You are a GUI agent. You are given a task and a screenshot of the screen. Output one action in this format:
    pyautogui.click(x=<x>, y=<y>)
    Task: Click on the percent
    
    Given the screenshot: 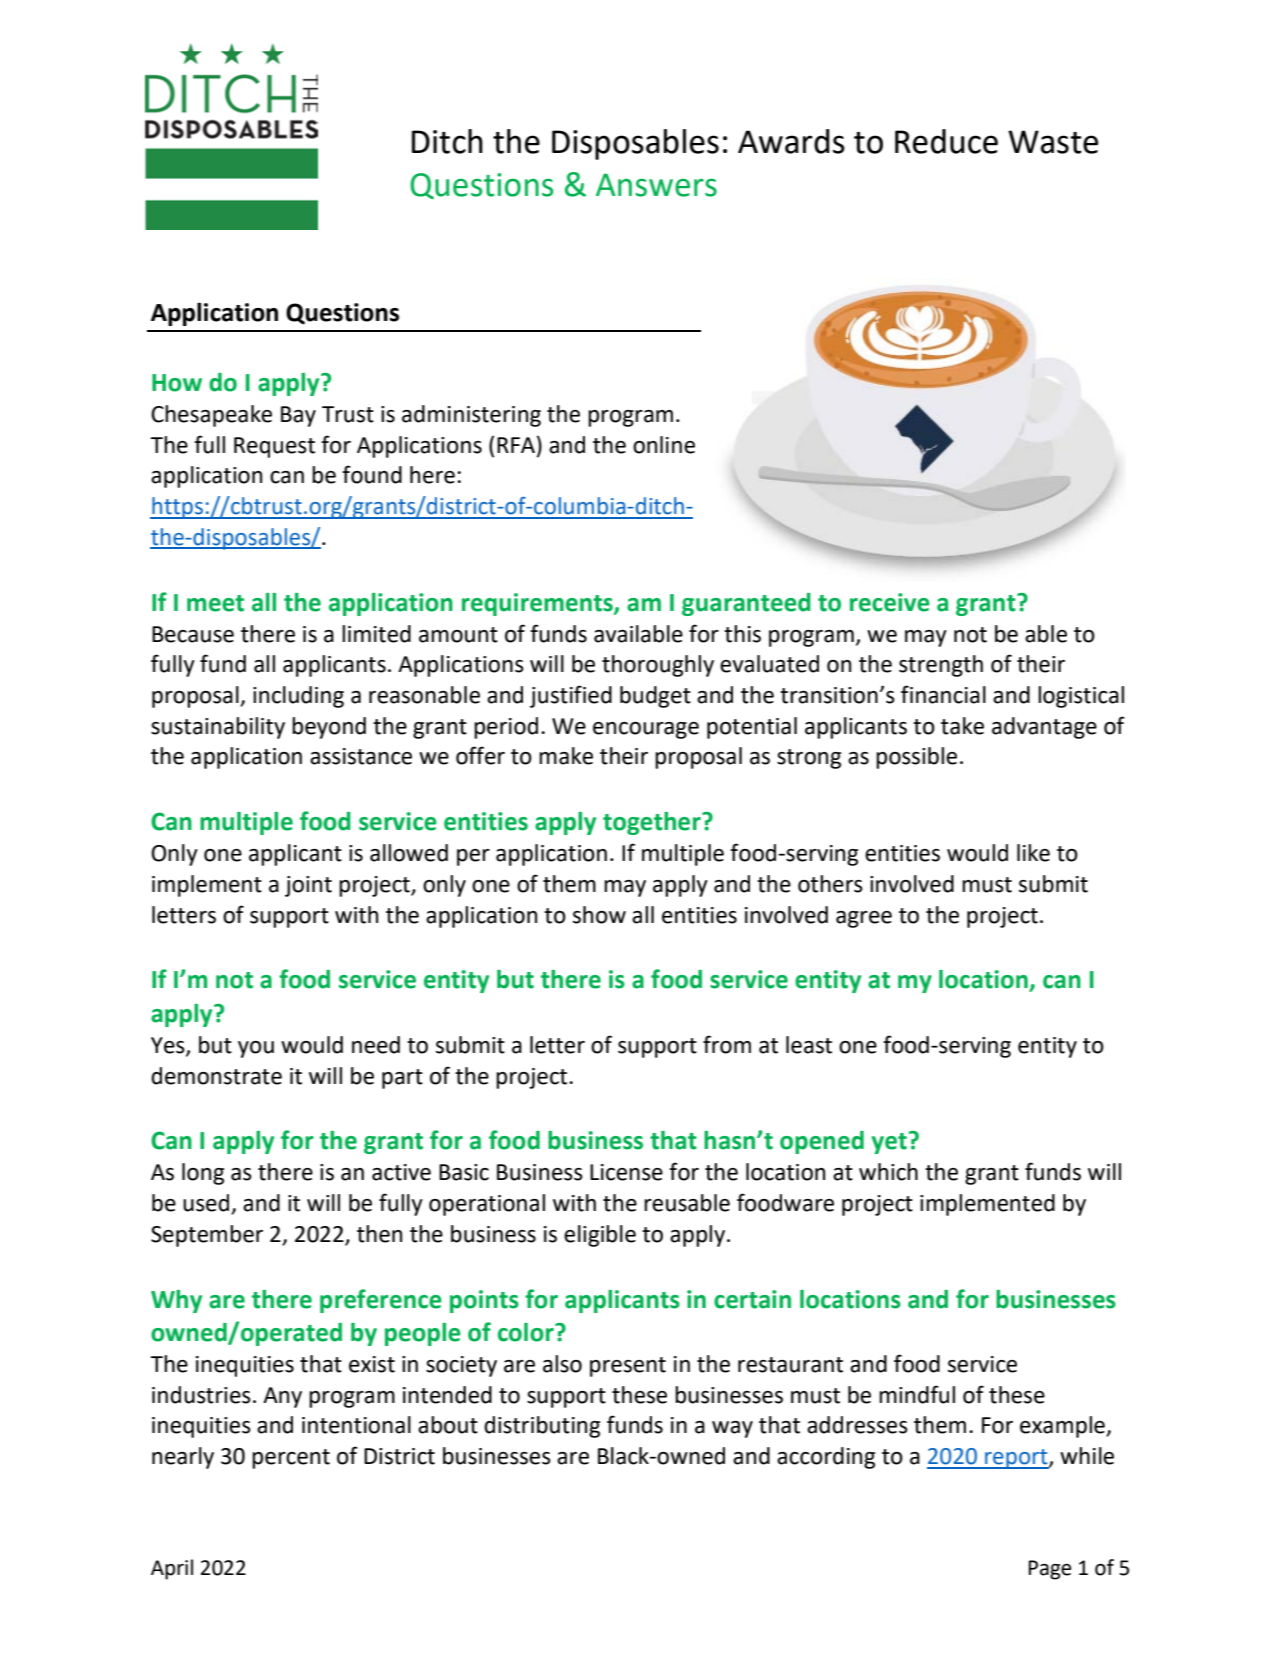 What is the action you would take?
    pyautogui.click(x=291, y=1459)
